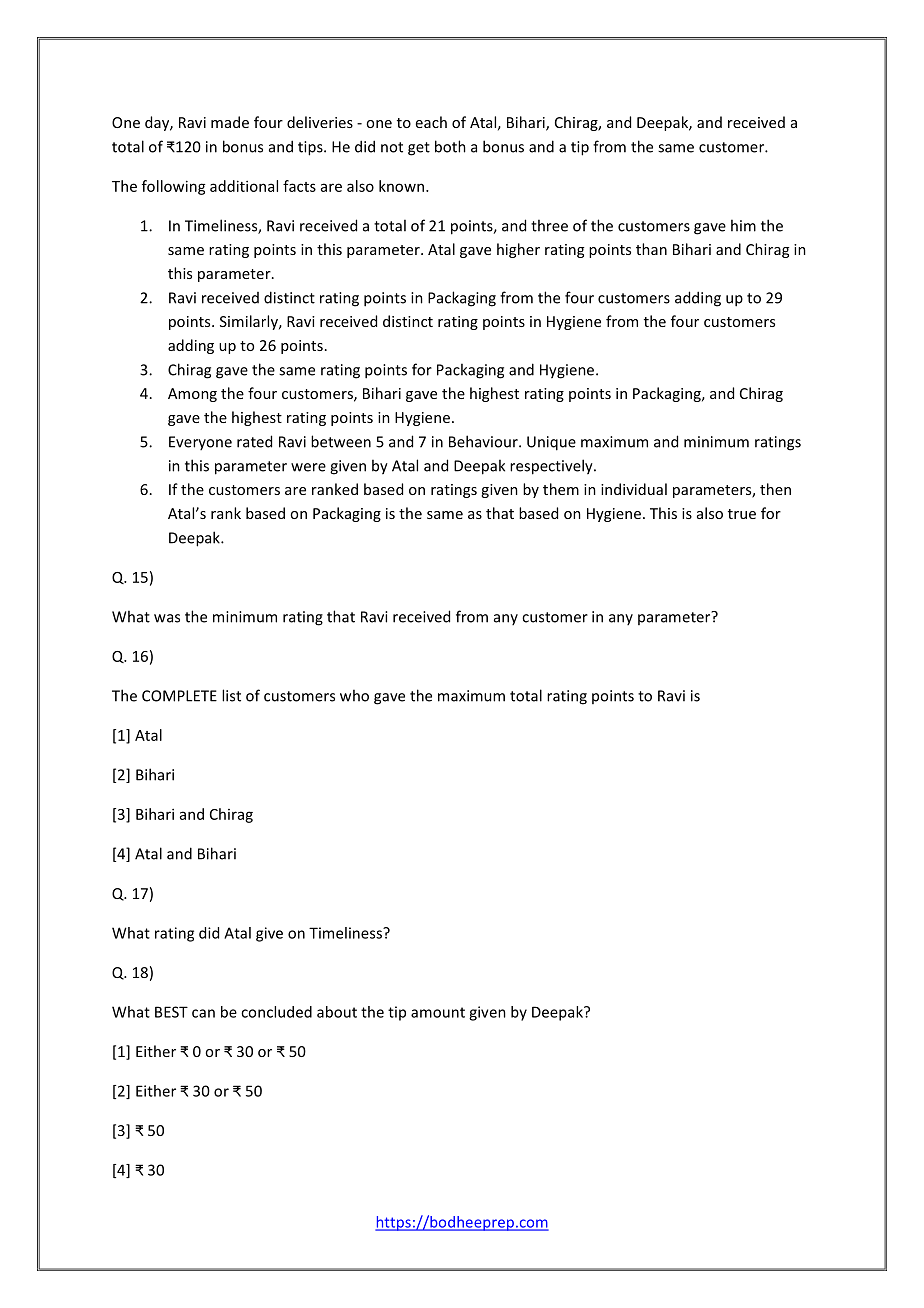 The width and height of the image is (924, 1308). I want to click on made, so click(230, 122).
